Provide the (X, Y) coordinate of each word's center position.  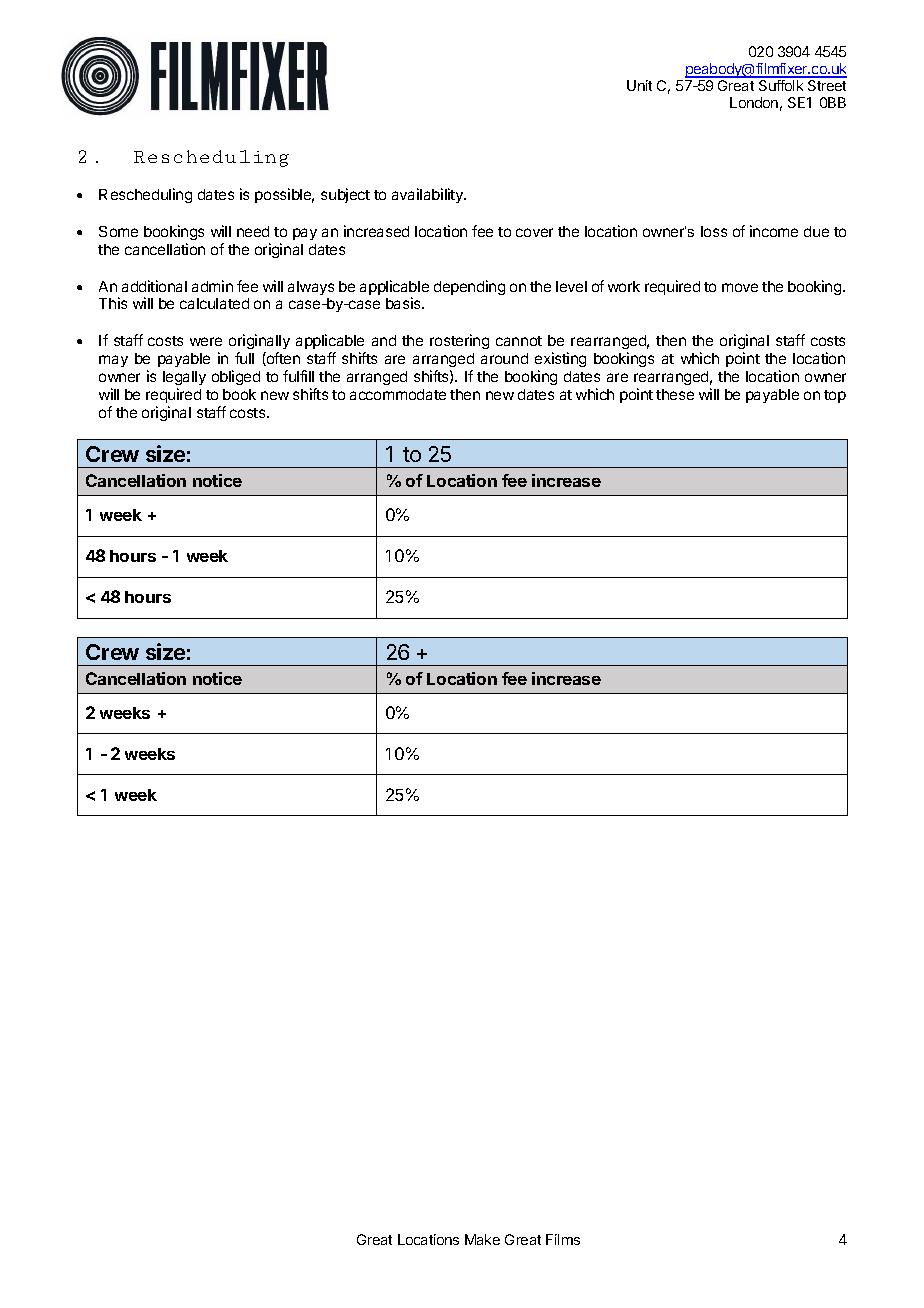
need (253, 231)
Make (482, 1239)
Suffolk (781, 85)
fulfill (298, 376)
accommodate (398, 394)
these (675, 394)
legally (184, 378)
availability (428, 195)
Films (563, 1239)
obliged (236, 377)
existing (560, 359)
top (835, 396)
